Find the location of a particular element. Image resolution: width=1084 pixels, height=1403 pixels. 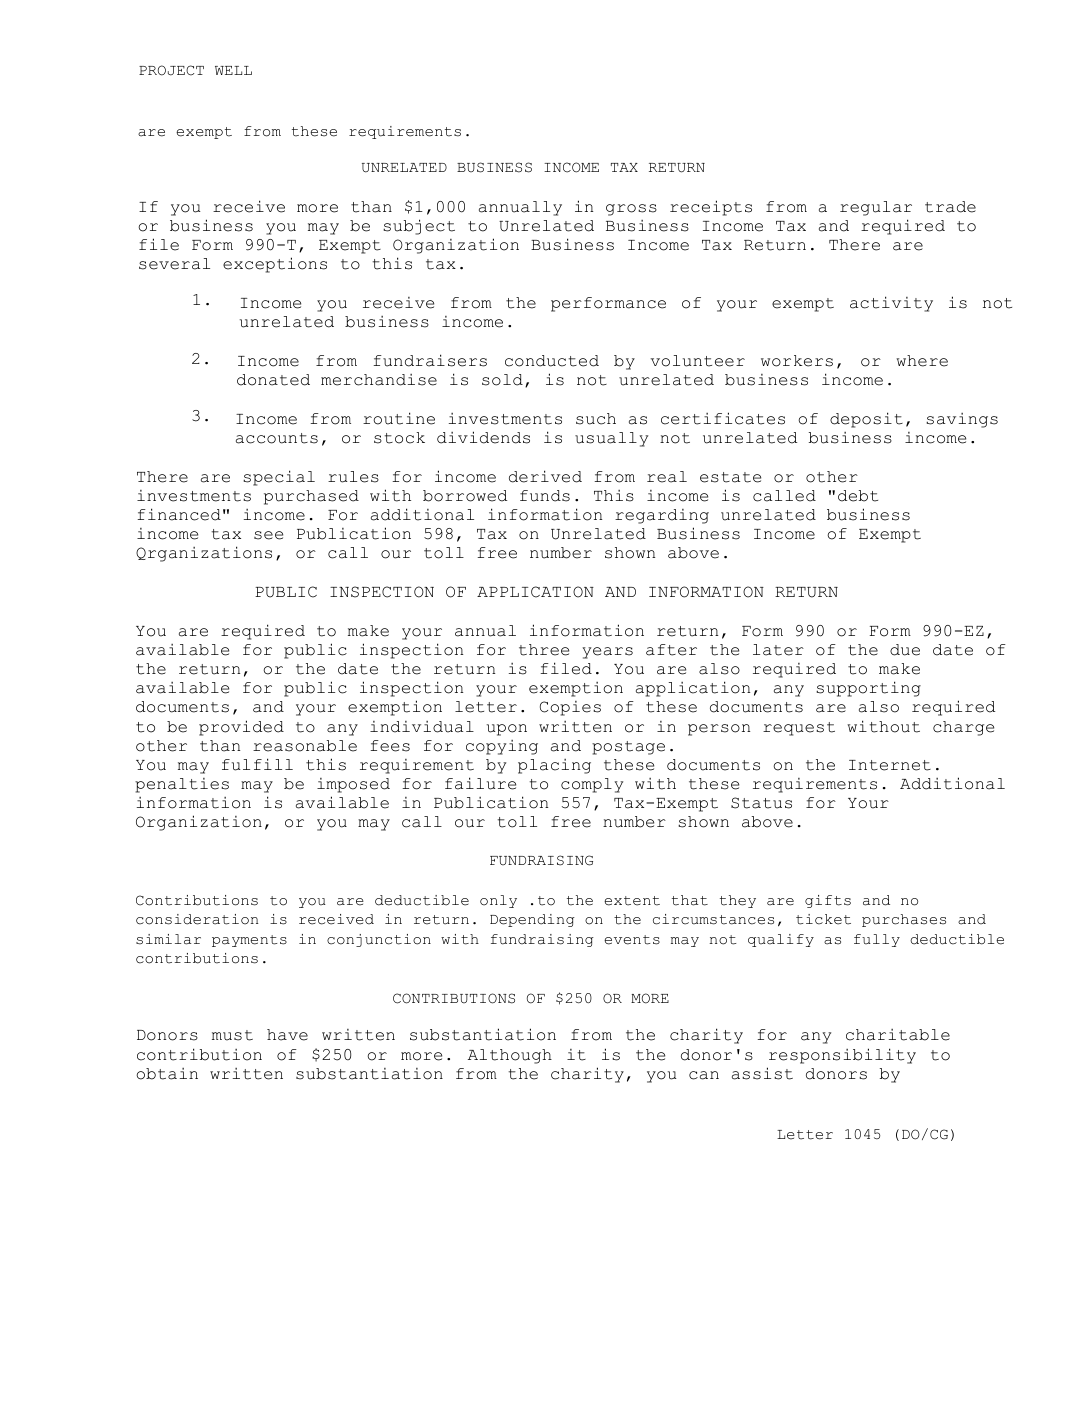

regular is located at coordinates (876, 208).
